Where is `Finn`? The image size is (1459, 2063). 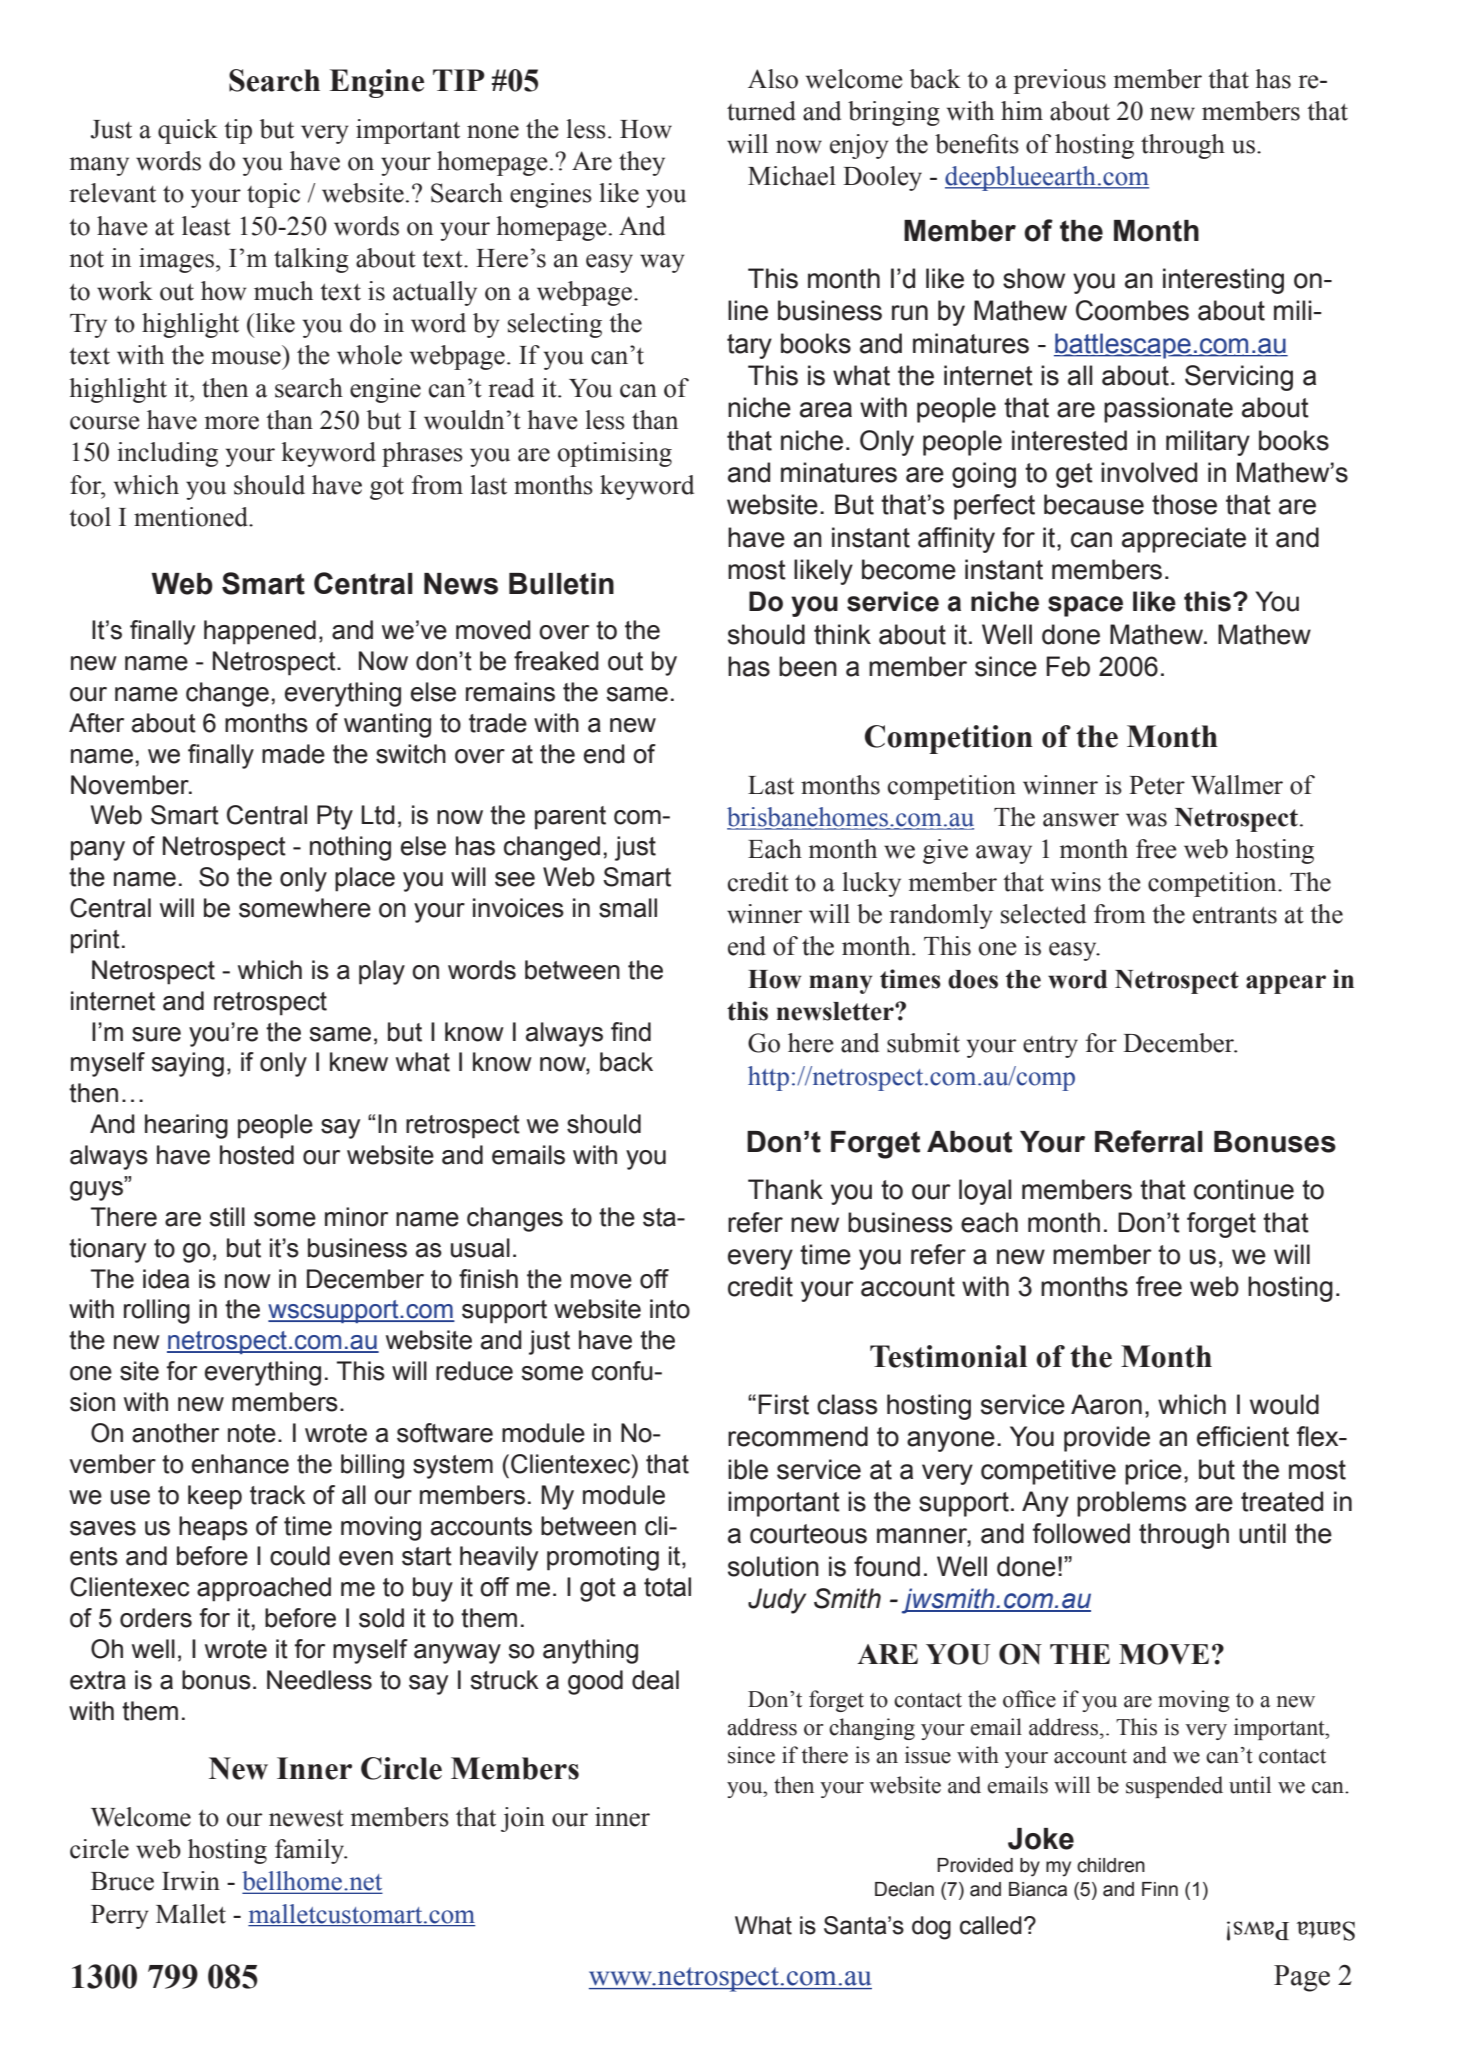 Finn is located at coordinates (1160, 1889).
